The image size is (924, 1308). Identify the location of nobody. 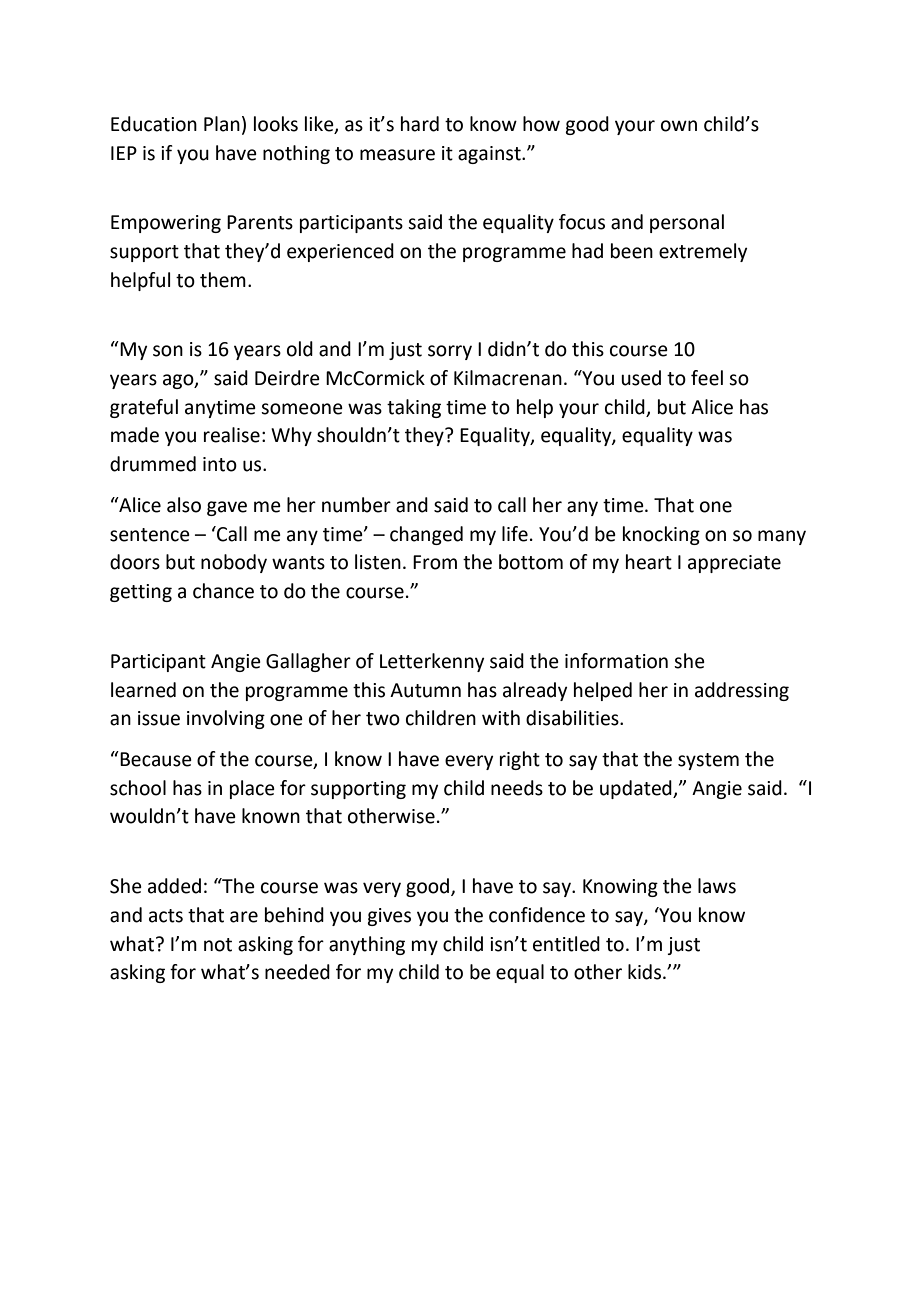
(234, 563).
